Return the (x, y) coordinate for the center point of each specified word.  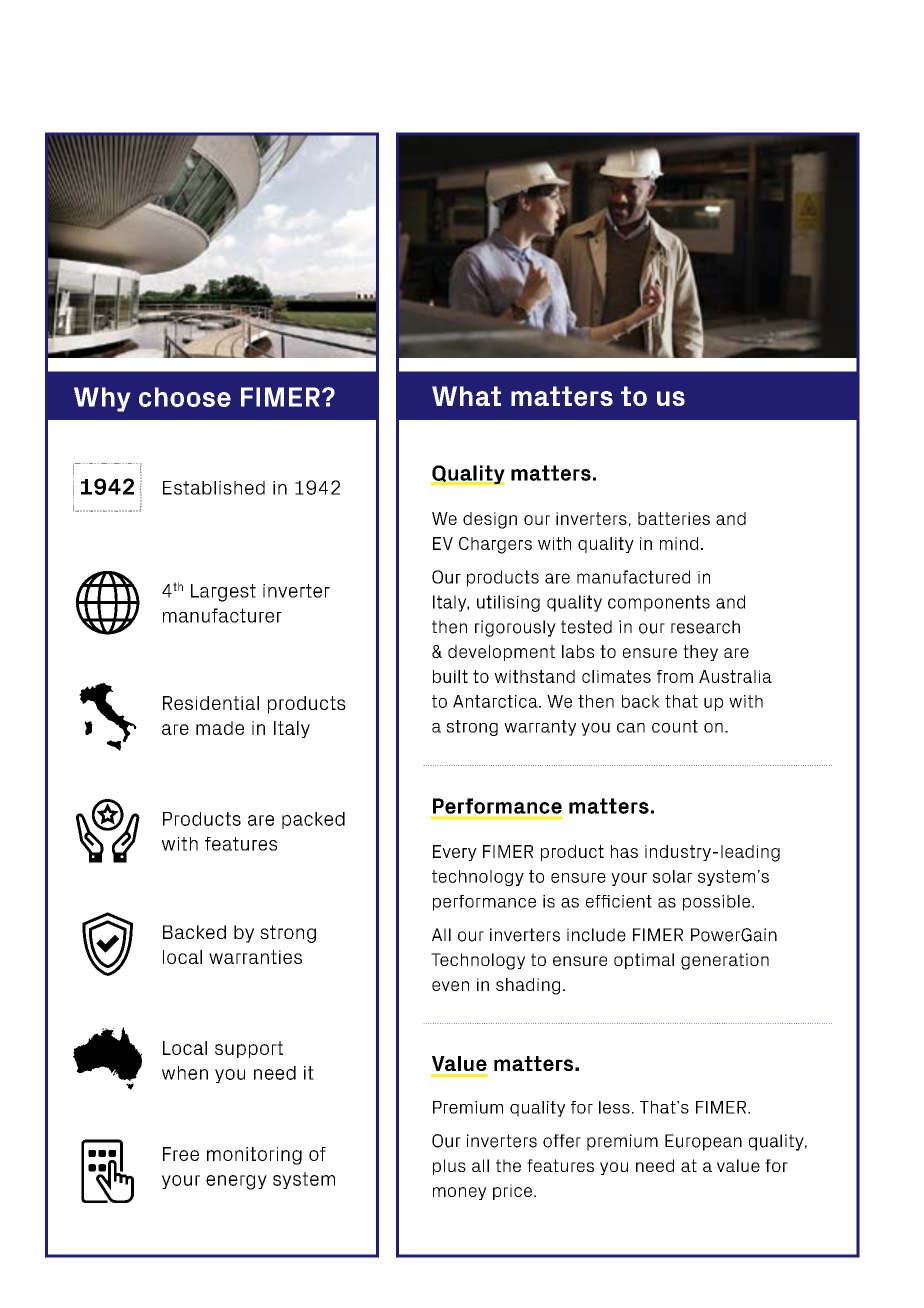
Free (181, 1154)
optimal (644, 961)
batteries (674, 518)
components (659, 603)
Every (455, 853)
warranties (255, 957)
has (624, 851)
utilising (508, 603)
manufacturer (222, 615)
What (466, 396)
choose (185, 397)
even (450, 986)
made (220, 728)
